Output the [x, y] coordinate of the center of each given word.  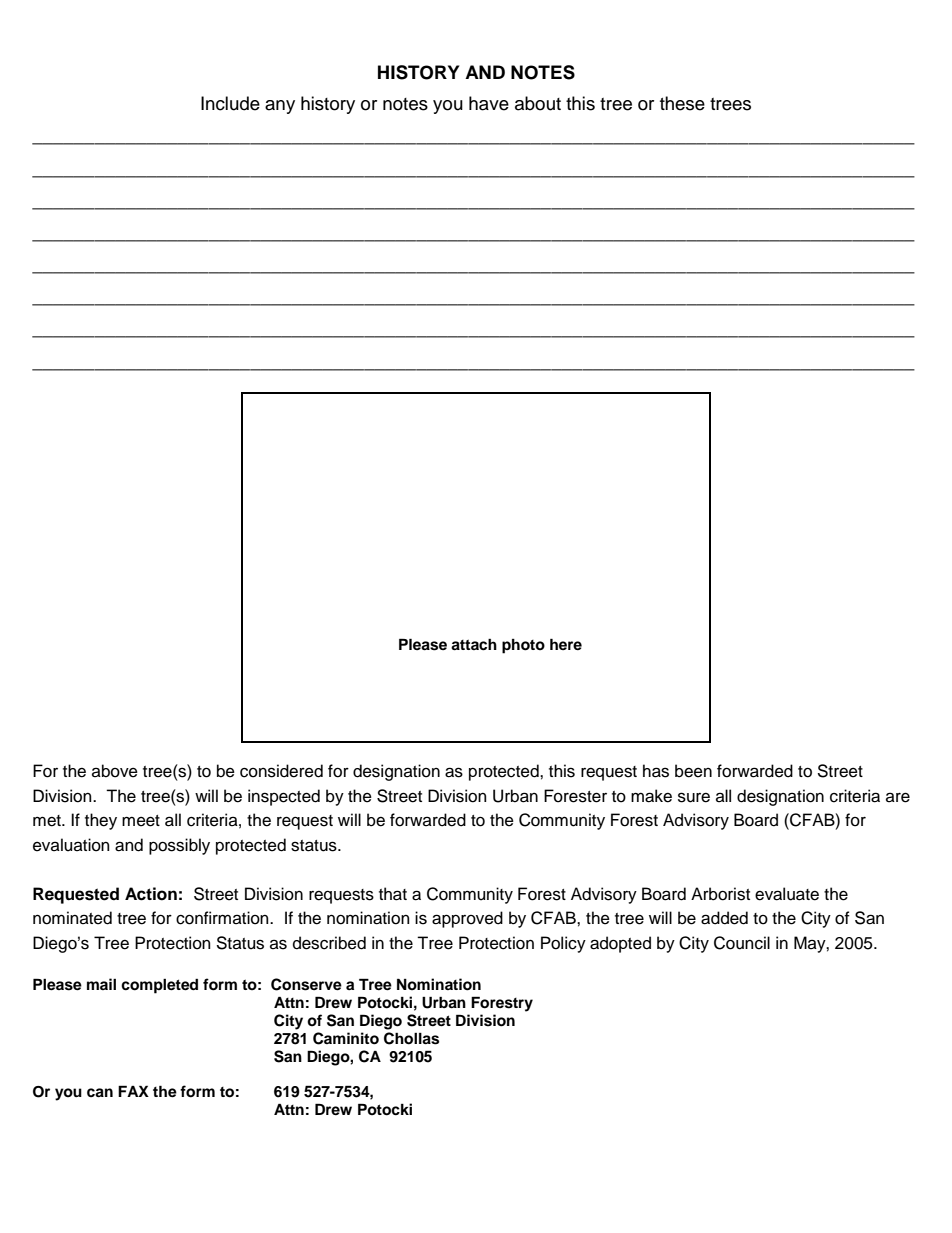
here [566, 644]
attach [474, 644]
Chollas [411, 1038]
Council [742, 943]
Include [230, 103]
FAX [133, 1091]
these [682, 103]
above [115, 771]
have [489, 103]
